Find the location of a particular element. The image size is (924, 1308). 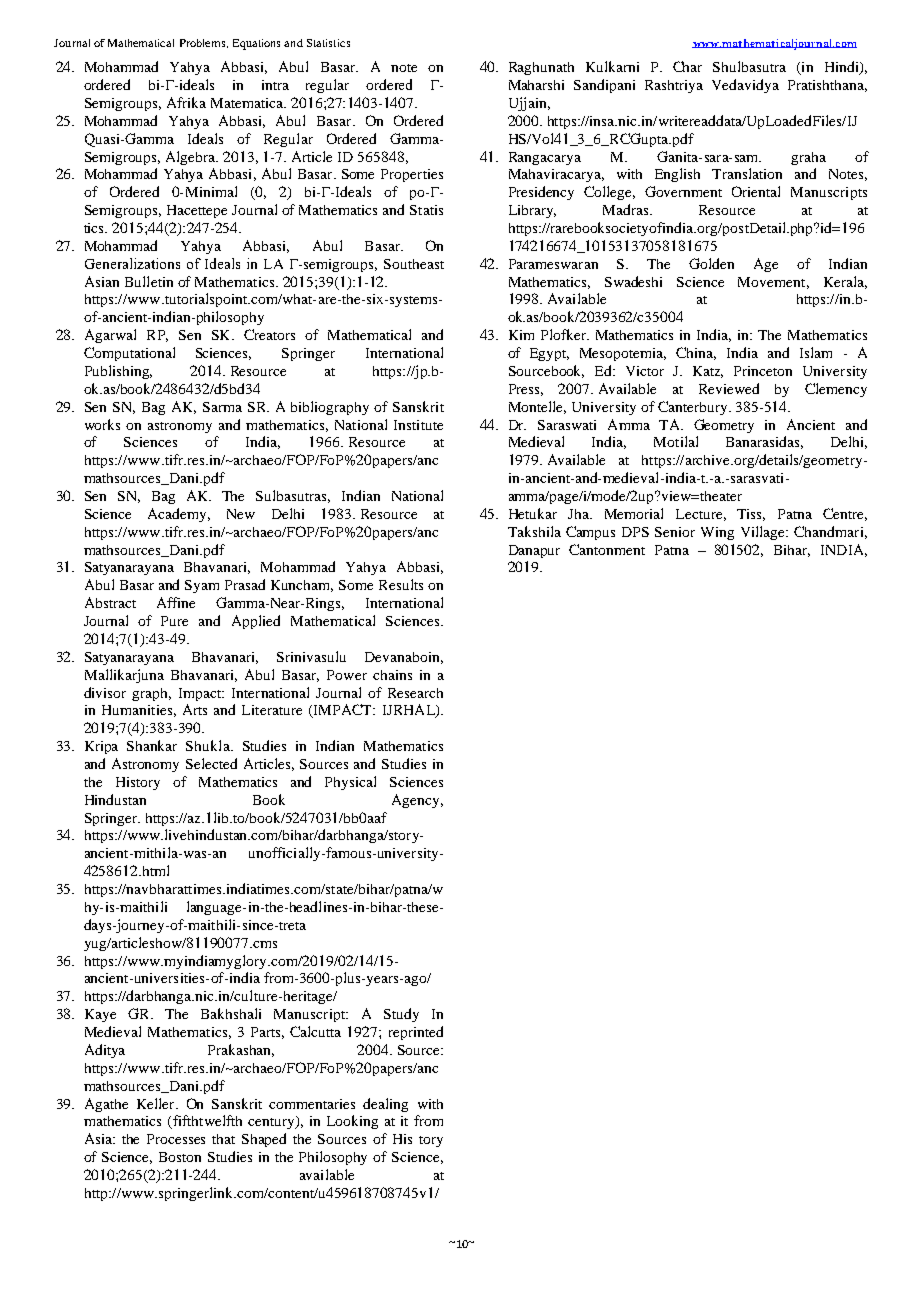

Processes is located at coordinates (176, 1139).
